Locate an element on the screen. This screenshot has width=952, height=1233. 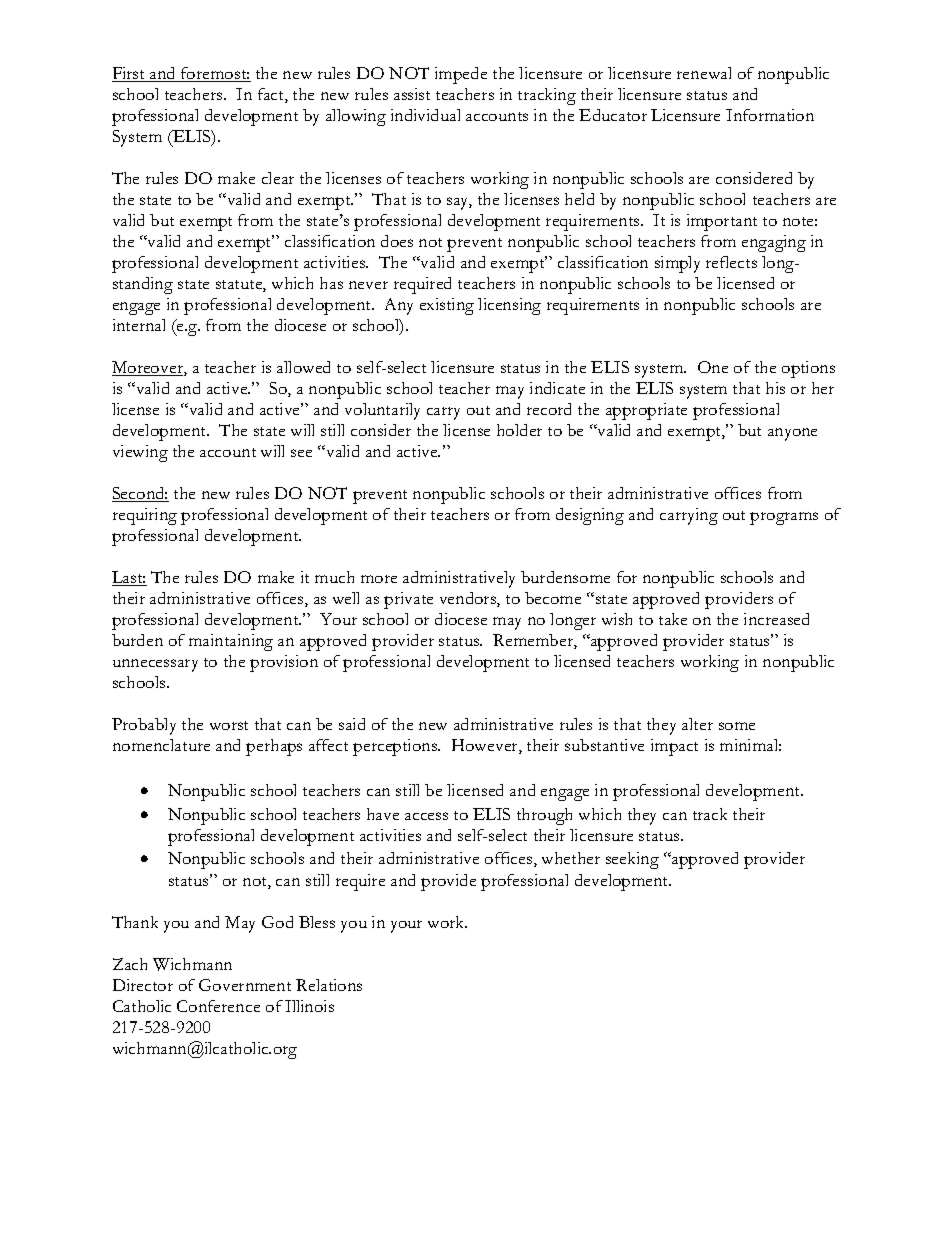
Relations is located at coordinates (329, 985).
